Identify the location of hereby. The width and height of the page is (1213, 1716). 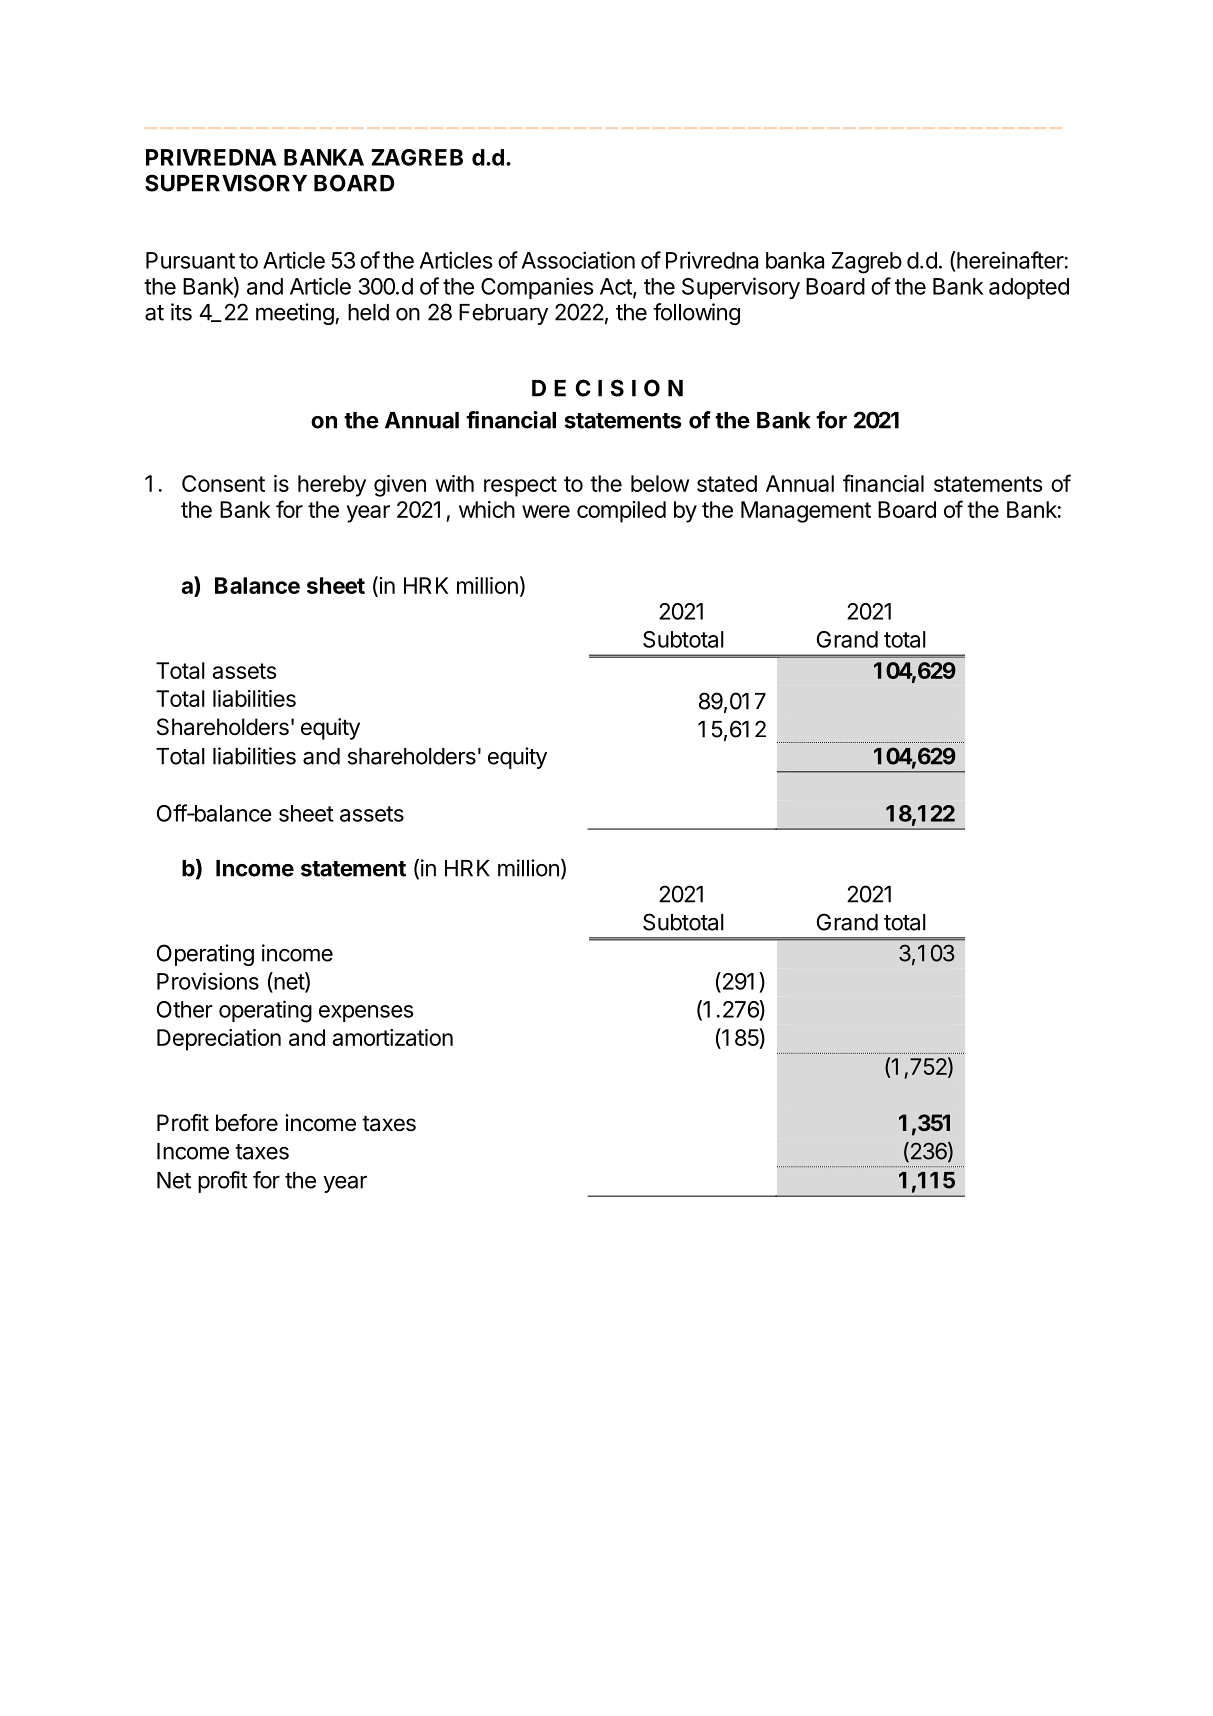
(332, 486).
